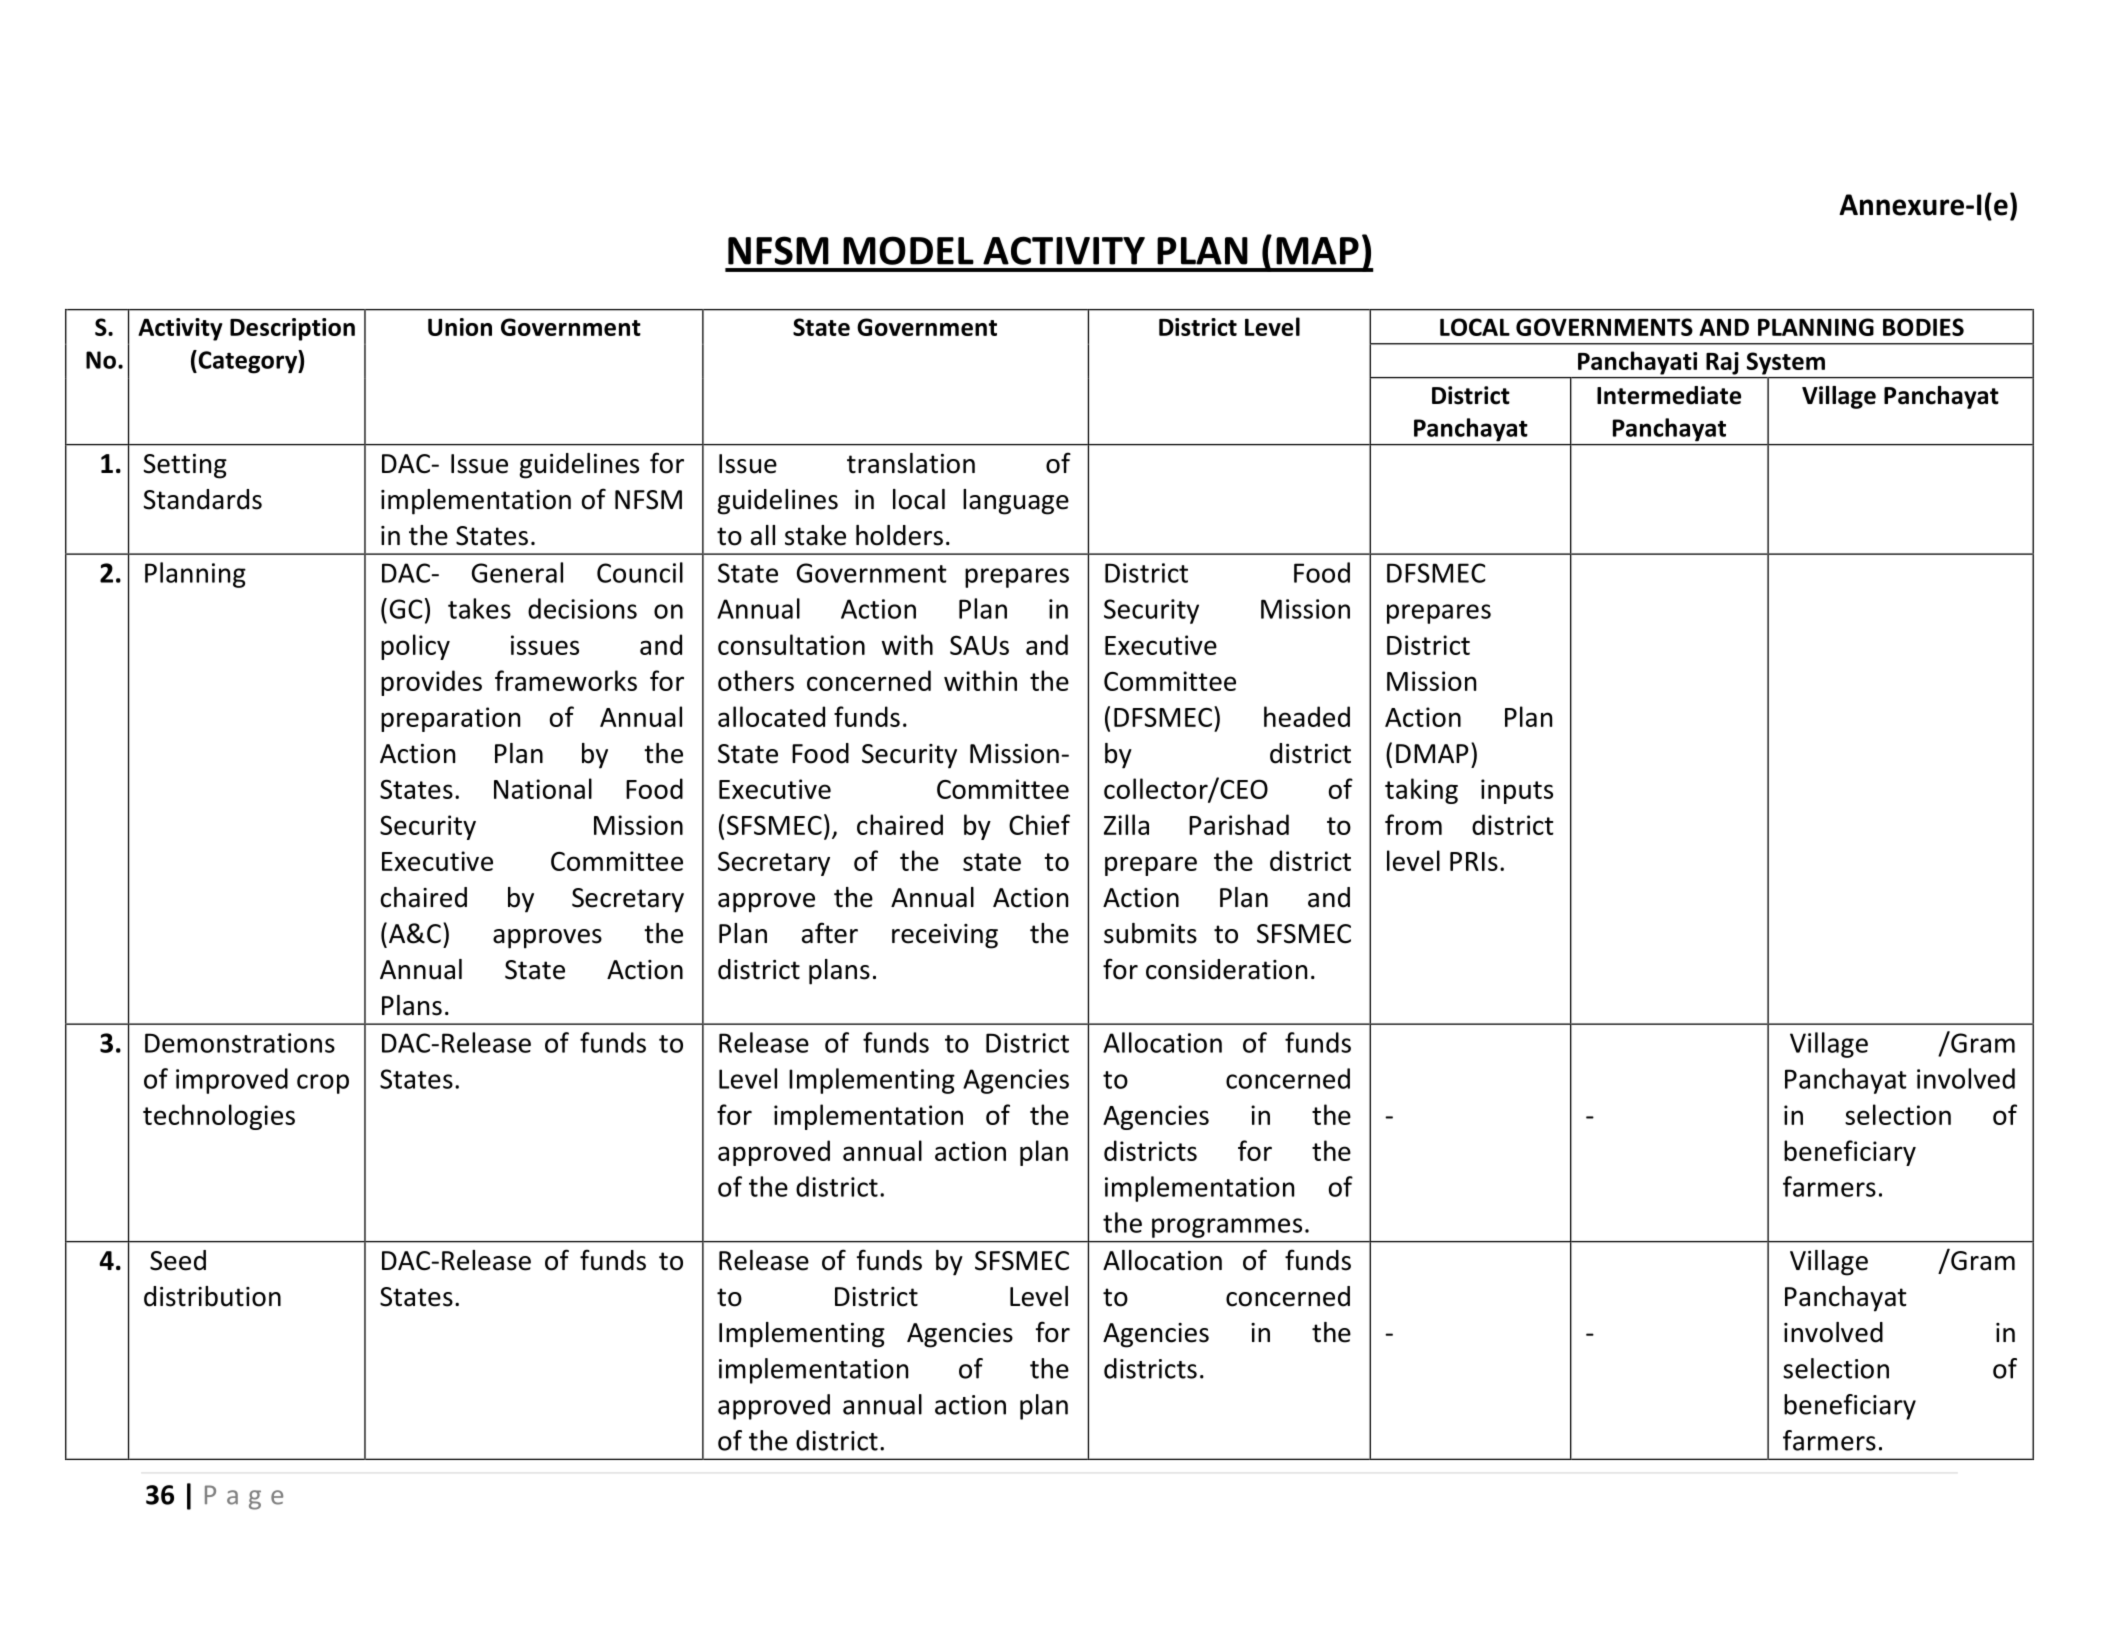 Image resolution: width=2126 pixels, height=1643 pixels. What do you see at coordinates (1923, 327) in the screenshot?
I see `BODIES` at bounding box center [1923, 327].
